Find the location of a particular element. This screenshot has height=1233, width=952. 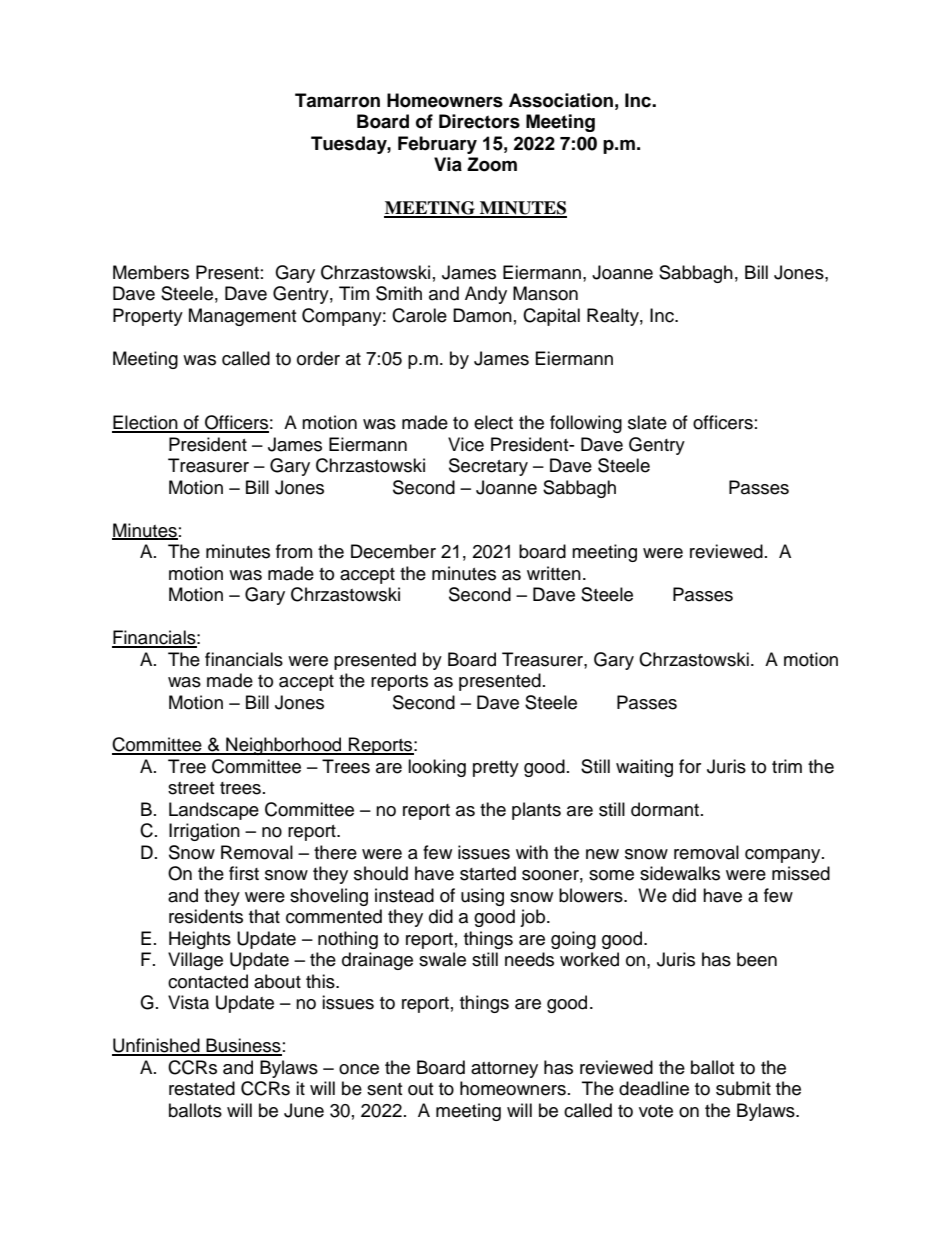

Landscape is located at coordinates (214, 811).
